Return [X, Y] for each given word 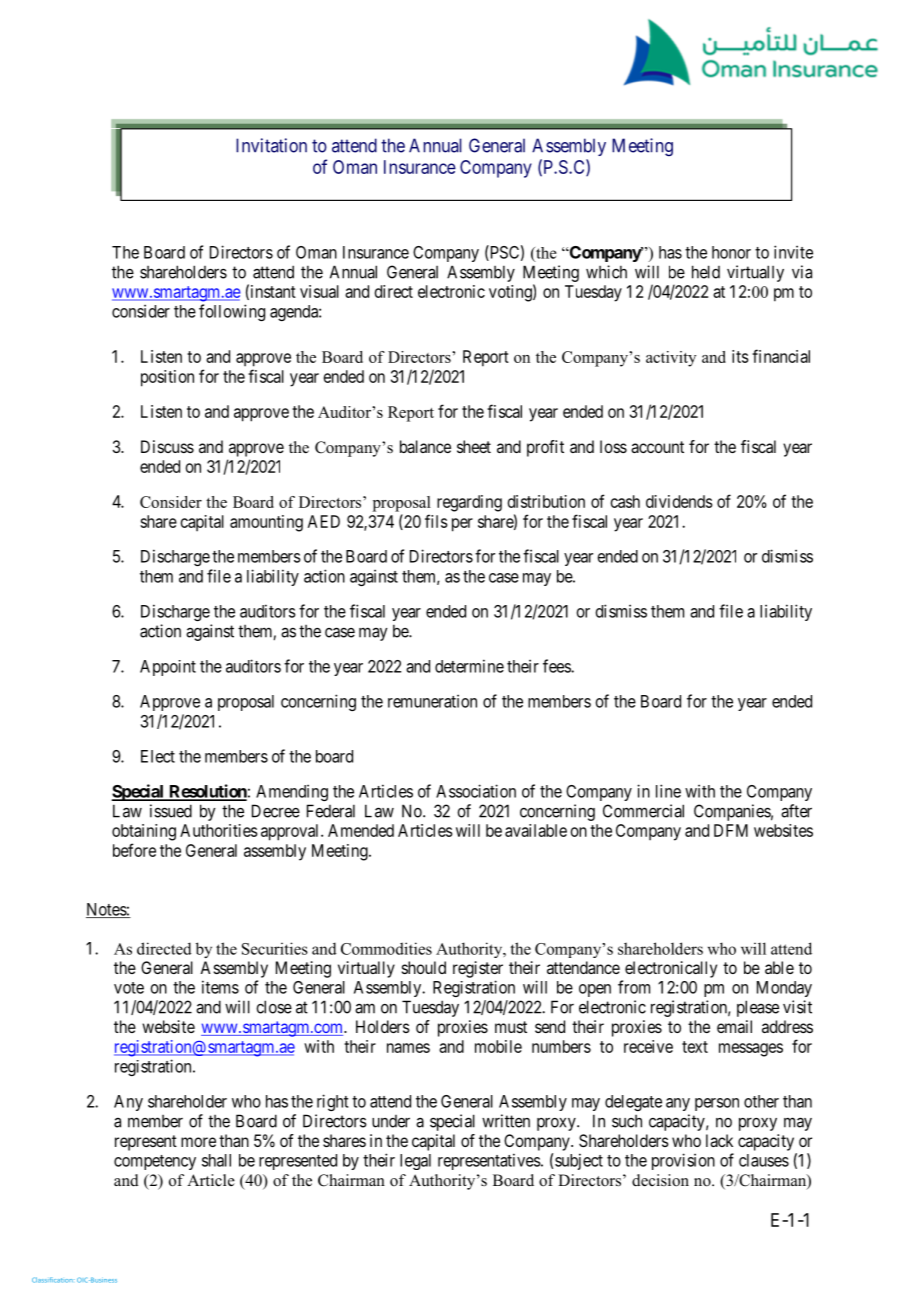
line [668, 791]
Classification [53, 1280]
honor [731, 252]
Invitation [271, 145]
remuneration [432, 701]
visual [319, 291]
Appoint [168, 668]
